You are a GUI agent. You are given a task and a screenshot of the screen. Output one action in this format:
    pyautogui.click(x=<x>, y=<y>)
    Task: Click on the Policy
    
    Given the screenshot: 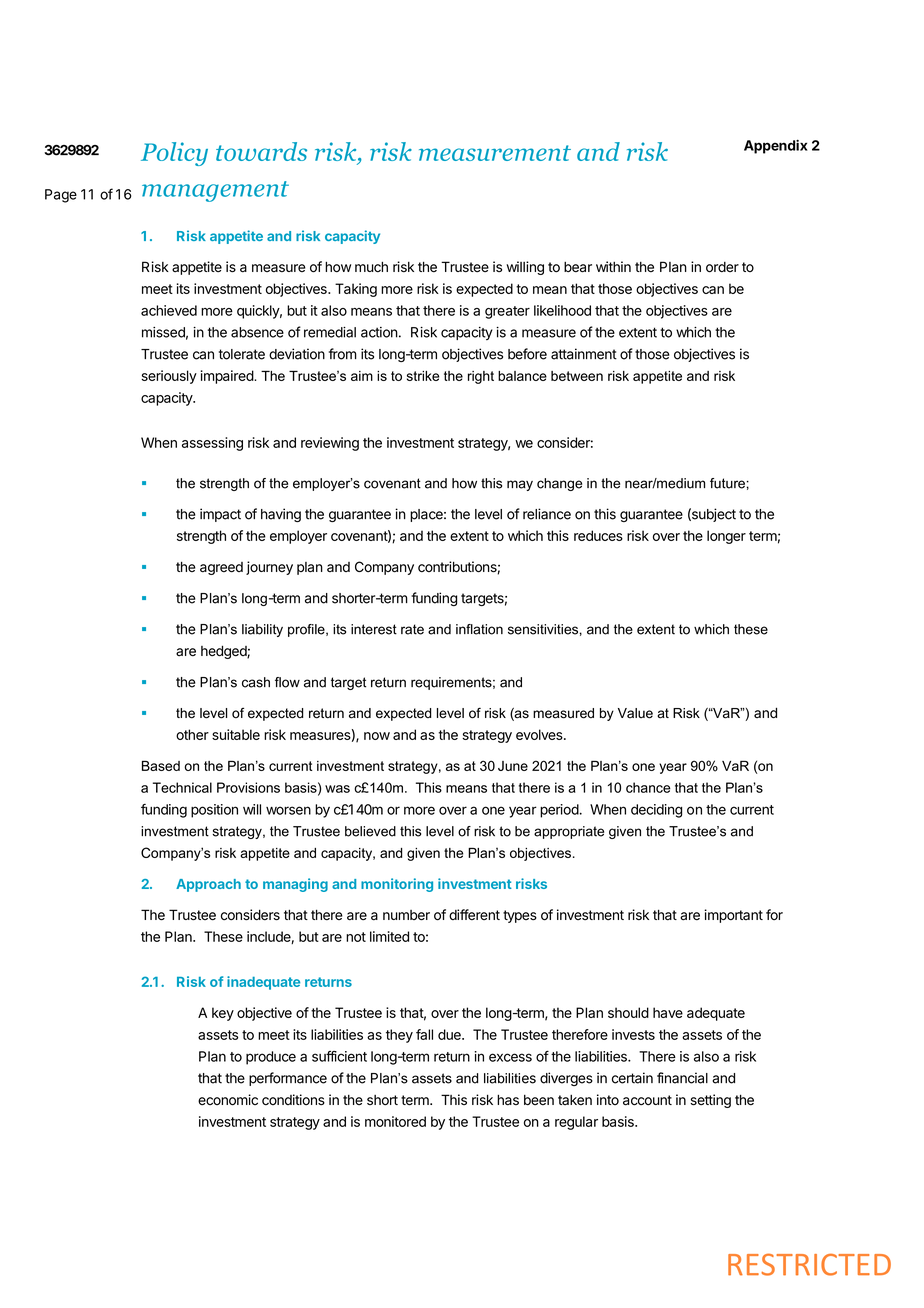 What is the action you would take?
    pyautogui.click(x=174, y=154)
